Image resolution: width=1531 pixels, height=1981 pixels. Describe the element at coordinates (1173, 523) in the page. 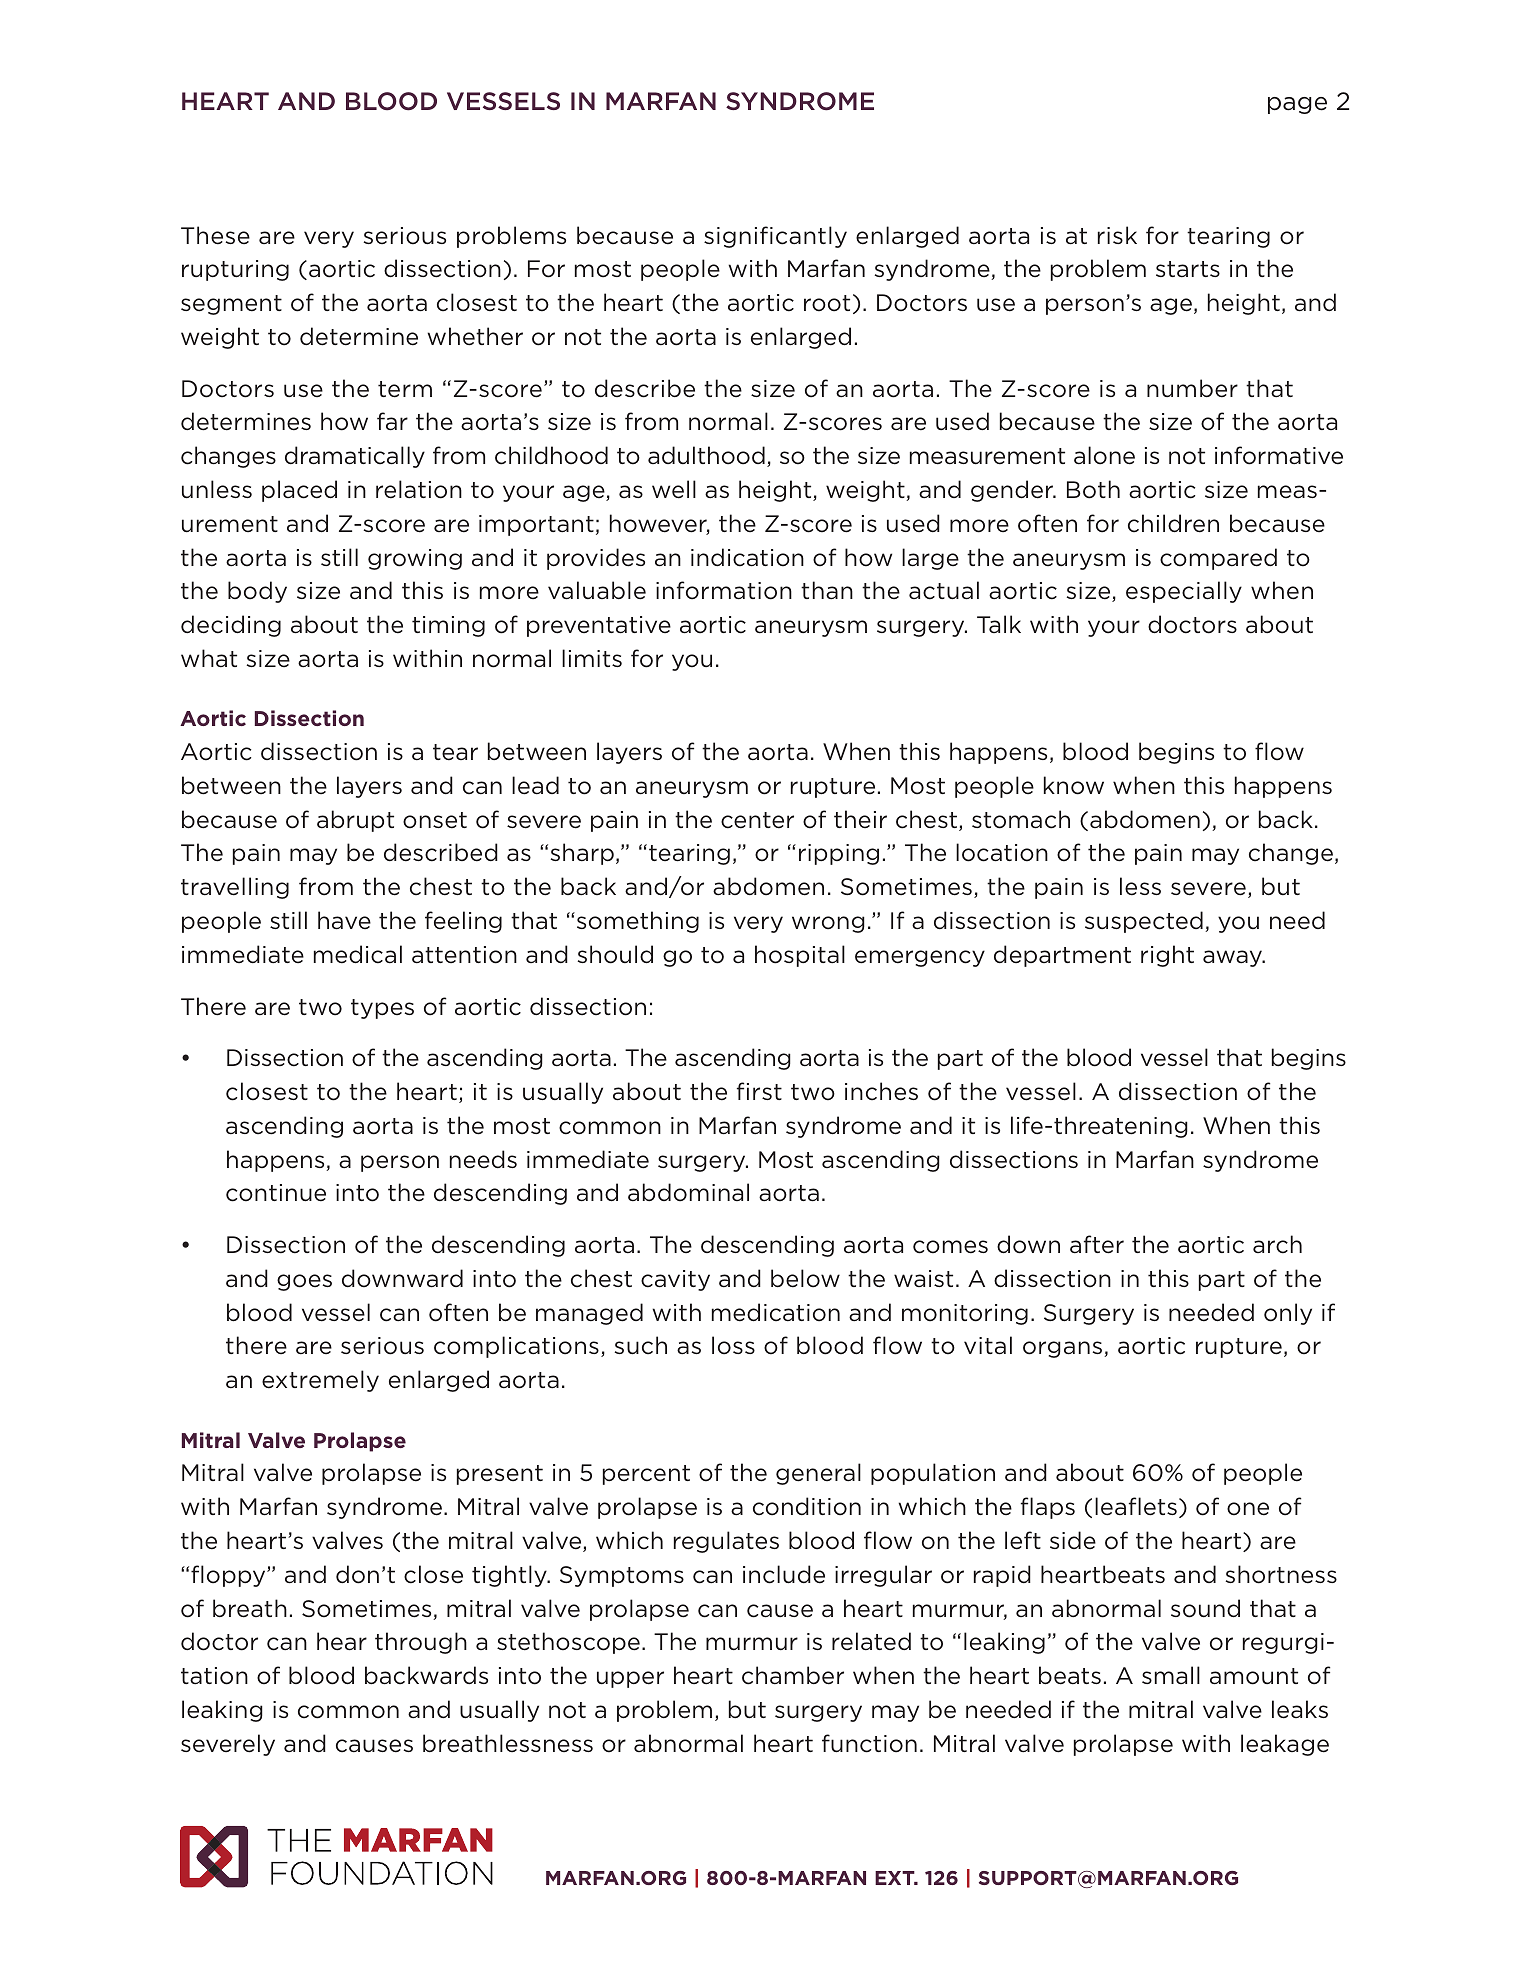

I see `children` at that location.
